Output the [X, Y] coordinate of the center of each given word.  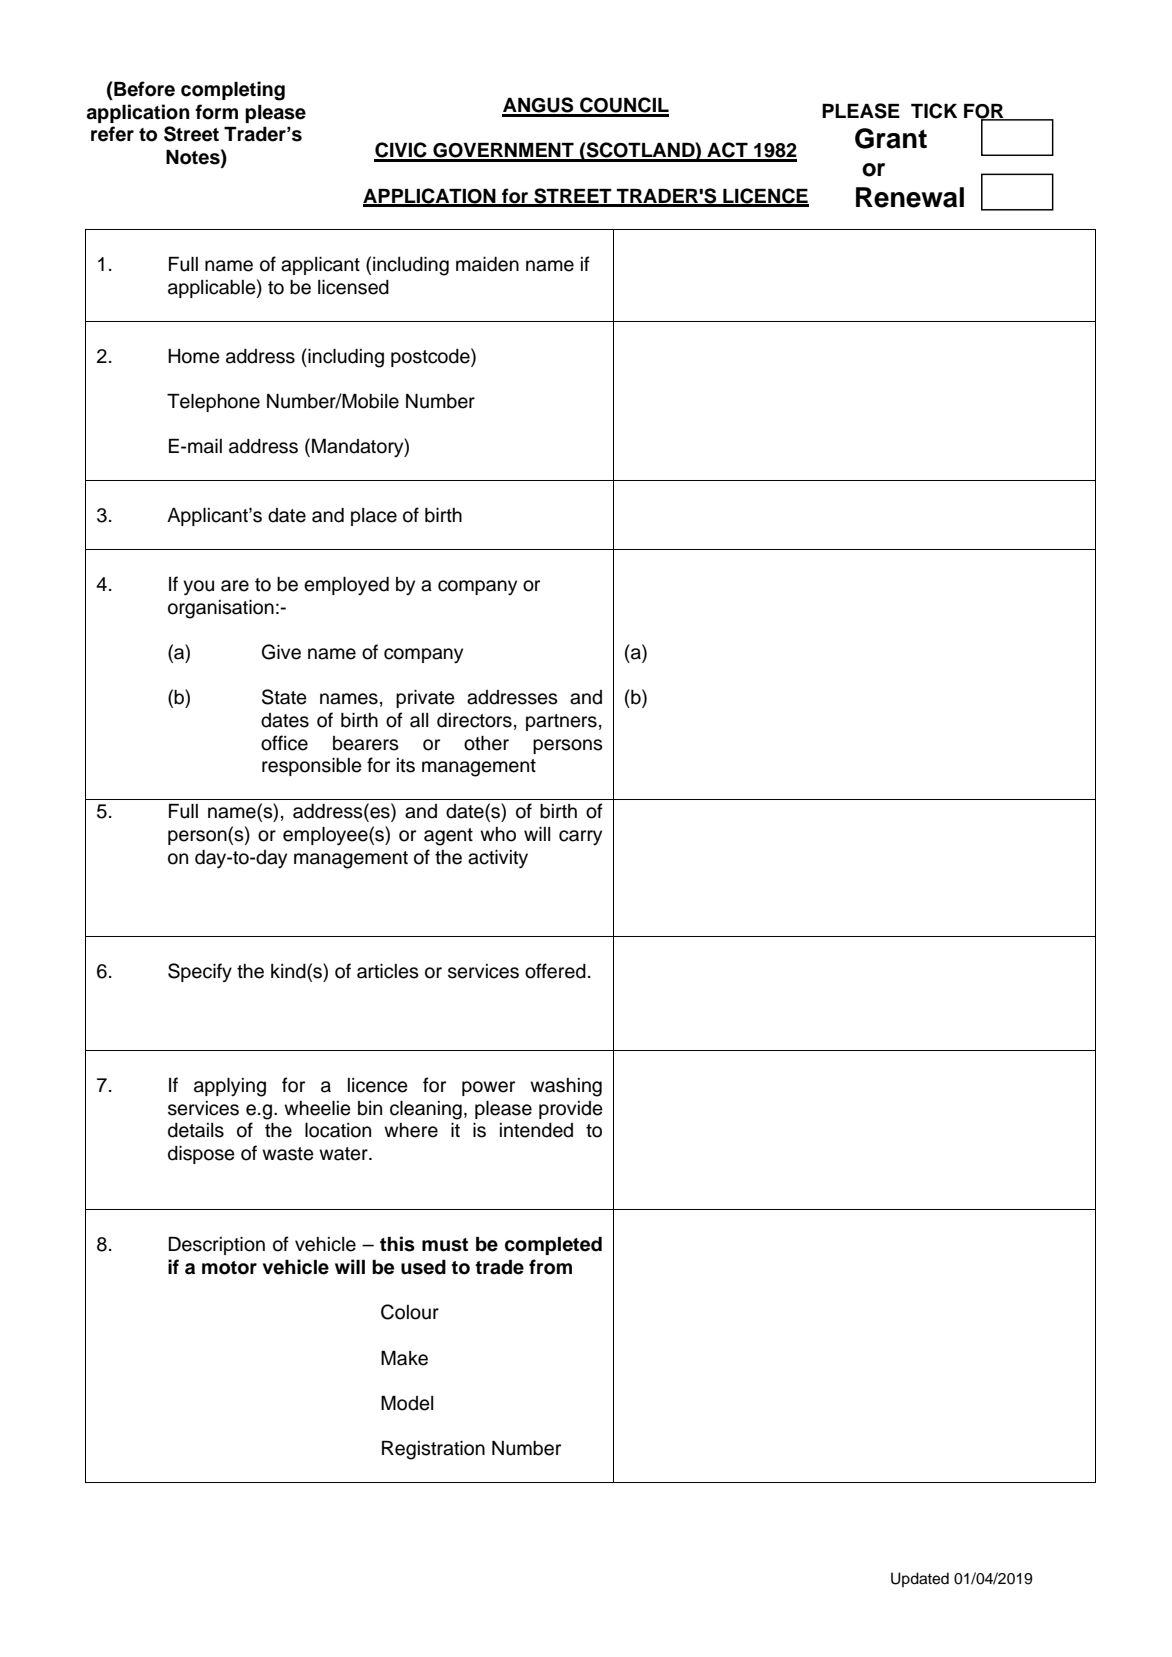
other [486, 743]
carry [580, 838]
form [216, 112]
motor [229, 1268]
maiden [487, 264]
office [284, 743]
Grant [891, 138]
